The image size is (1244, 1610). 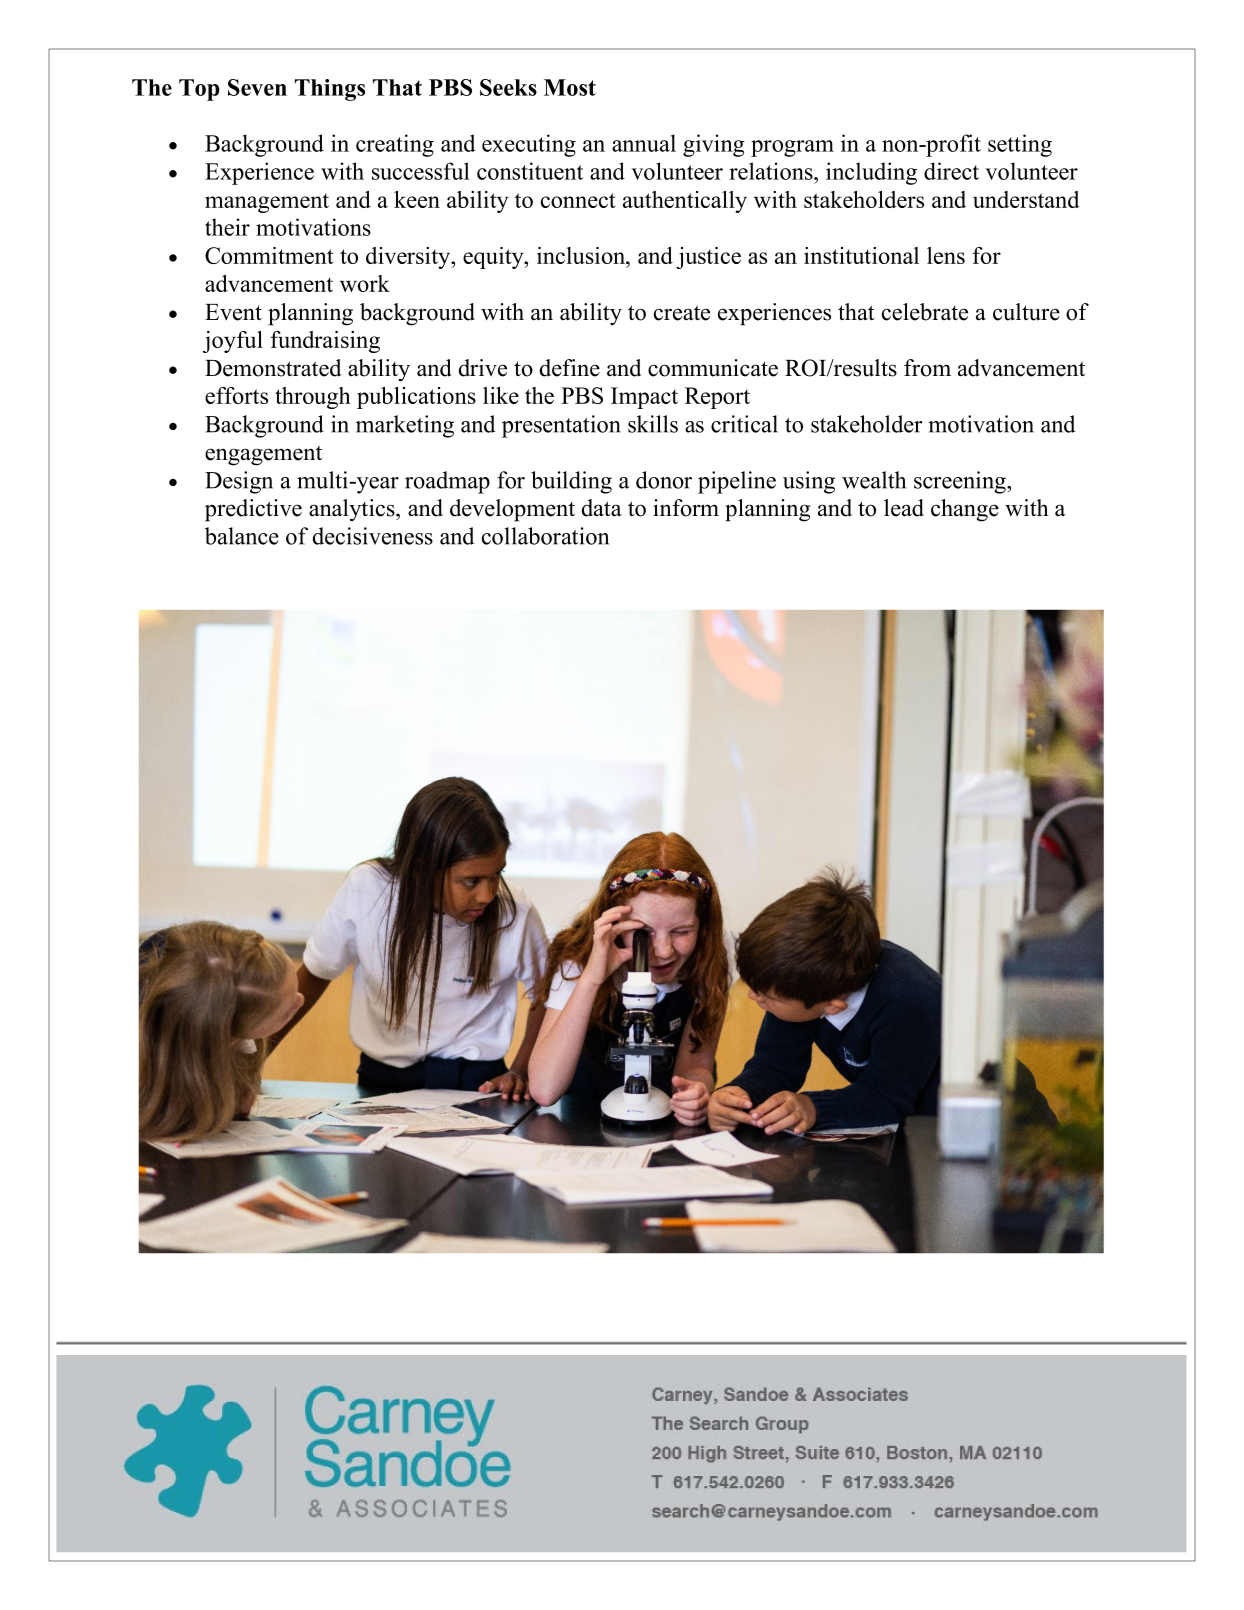 I want to click on Things, so click(x=330, y=90).
